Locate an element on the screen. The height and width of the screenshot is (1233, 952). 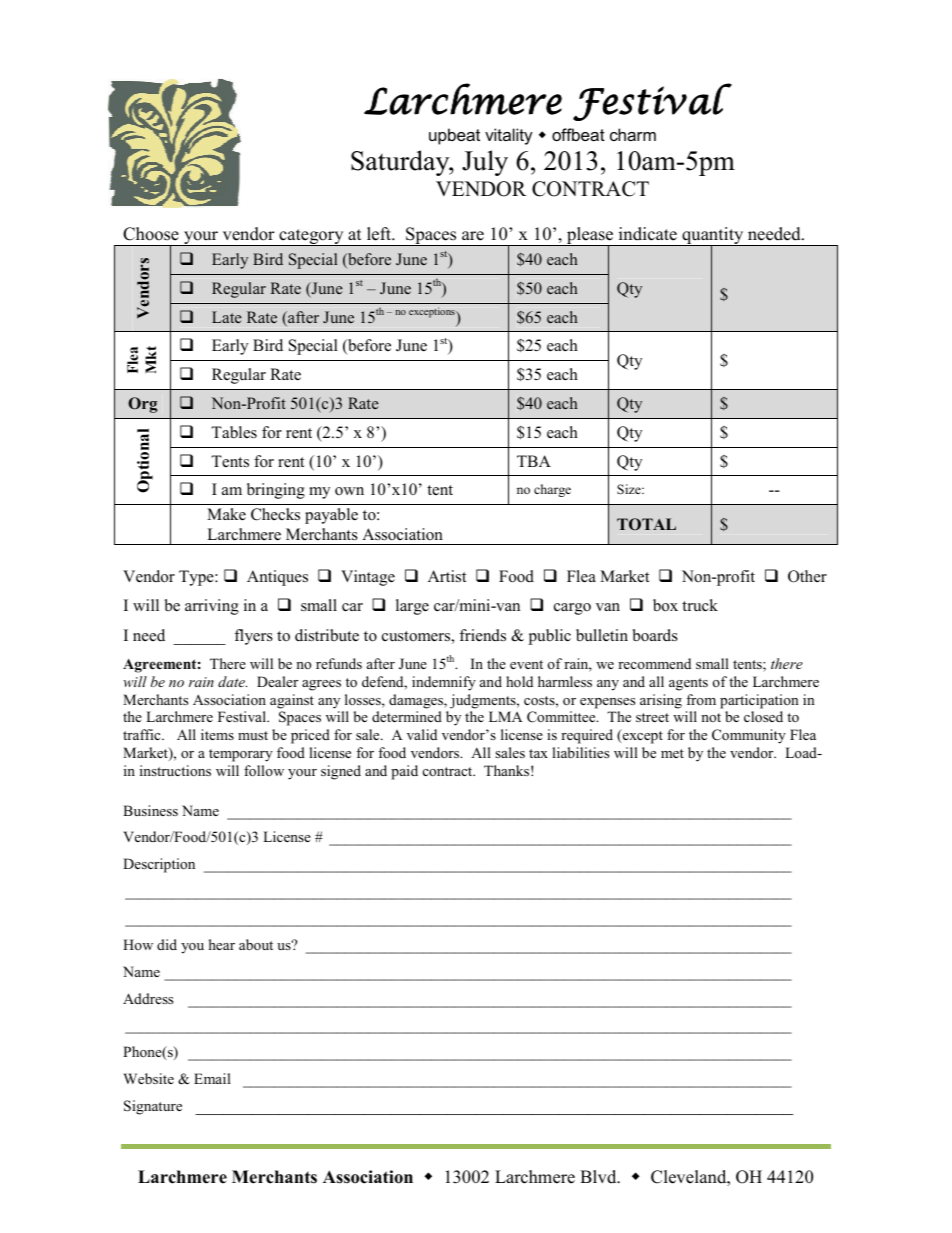
Choose is located at coordinates (151, 234).
